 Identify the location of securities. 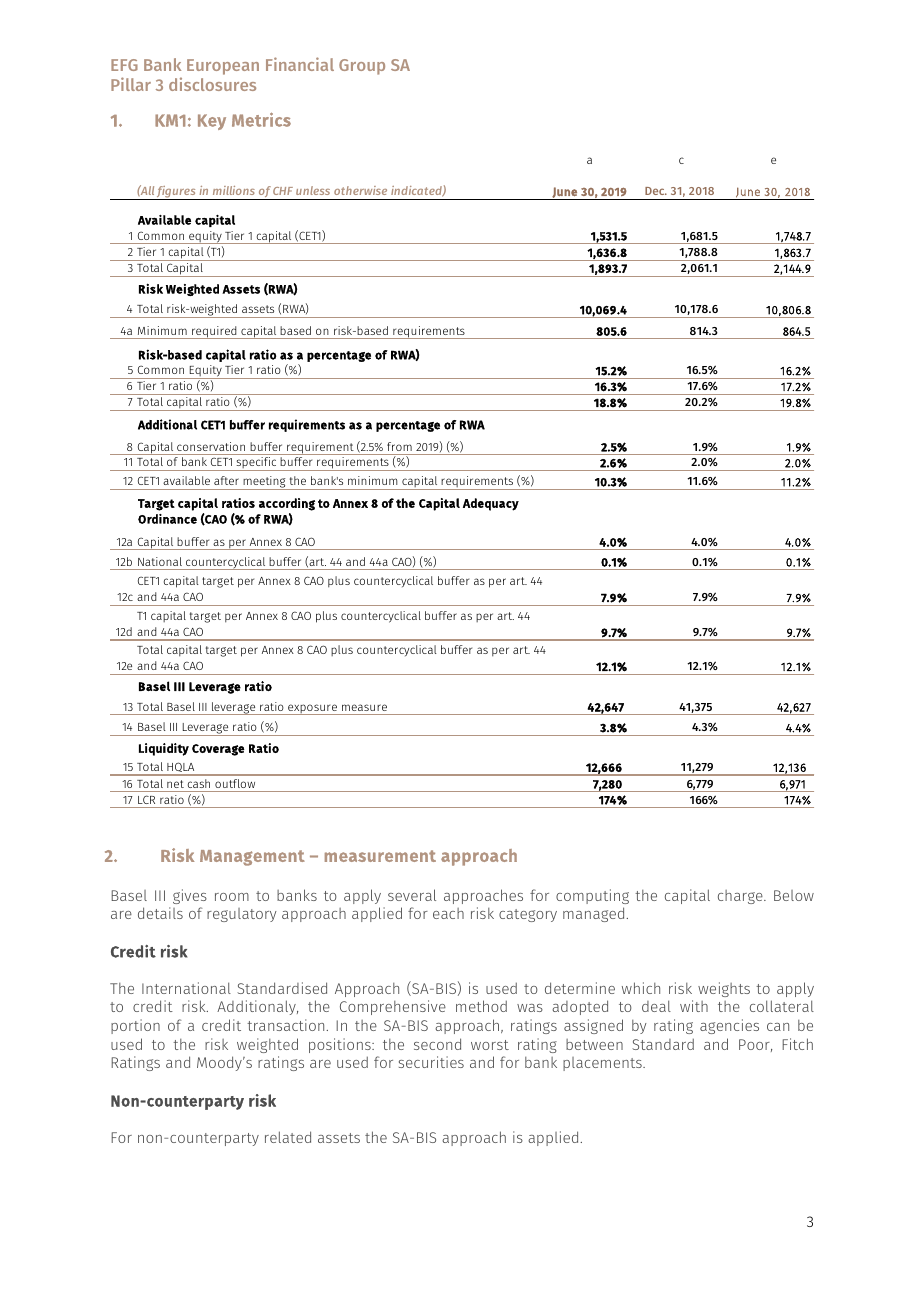
(431, 1062).
